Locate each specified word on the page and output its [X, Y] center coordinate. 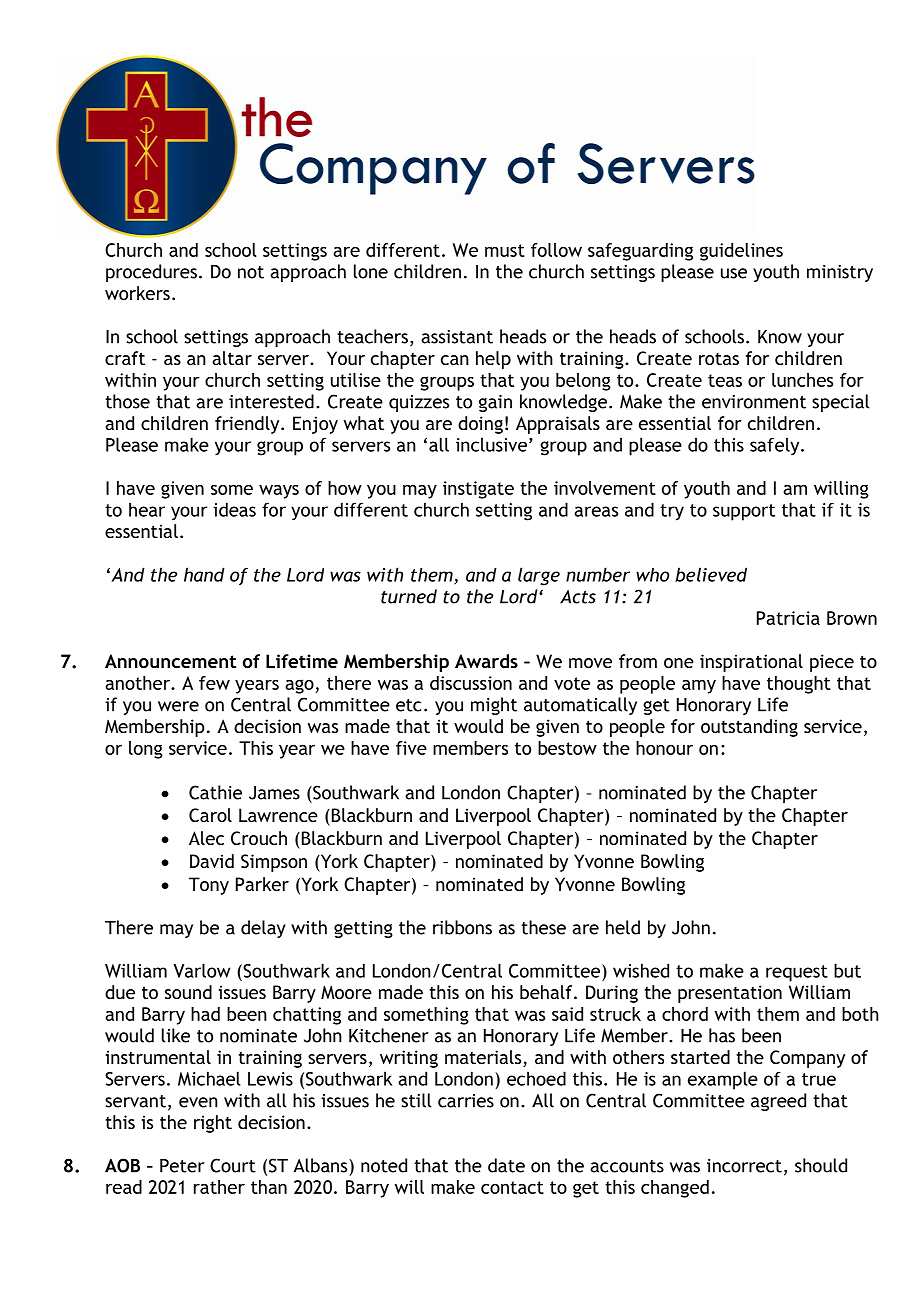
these [543, 927]
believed [711, 574]
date [506, 1165]
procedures [151, 273]
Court [233, 1165]
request [797, 973]
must [505, 250]
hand [204, 574]
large [539, 576]
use [734, 273]
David [212, 861]
